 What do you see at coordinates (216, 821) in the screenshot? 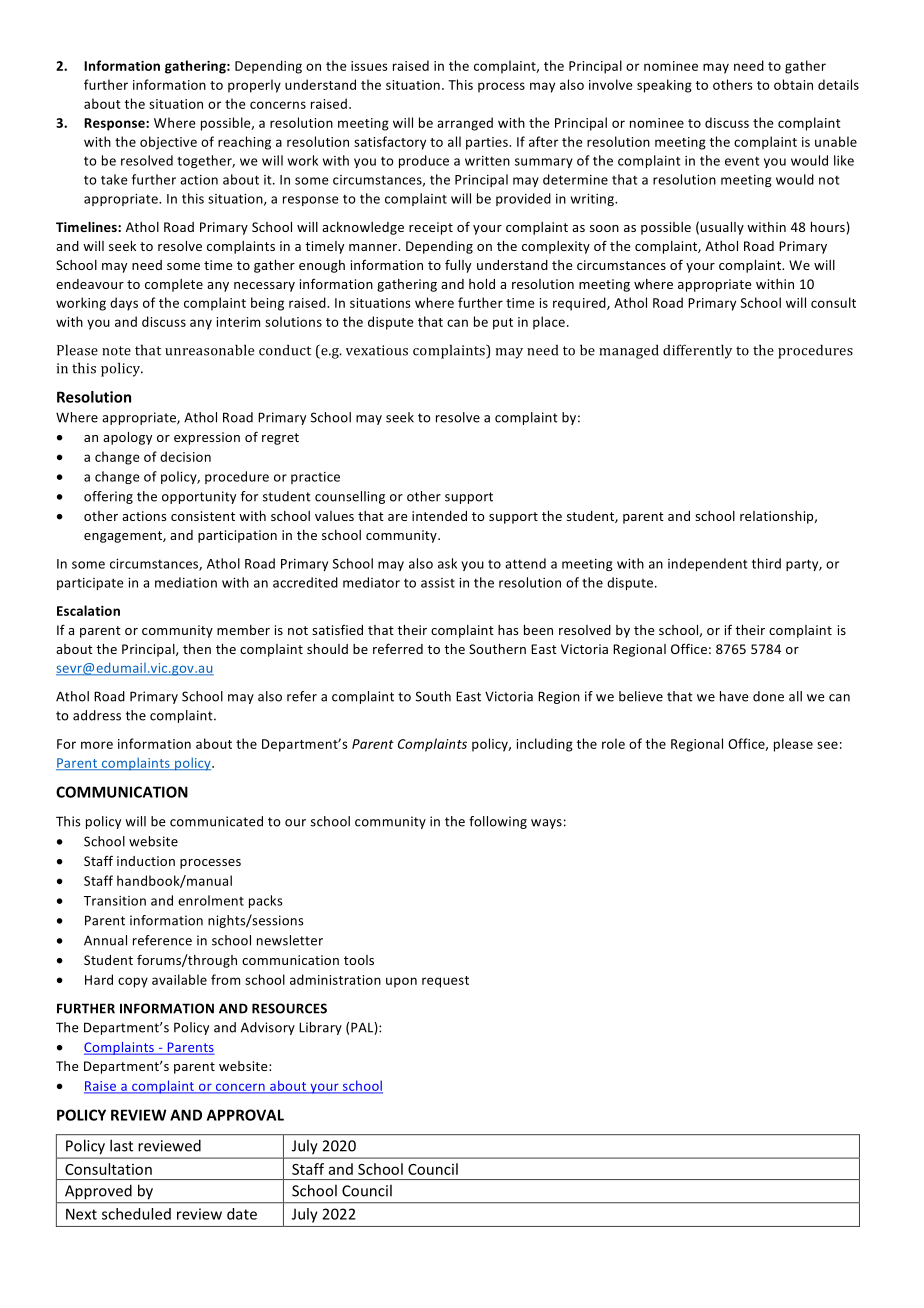
I see `communicated` at bounding box center [216, 821].
